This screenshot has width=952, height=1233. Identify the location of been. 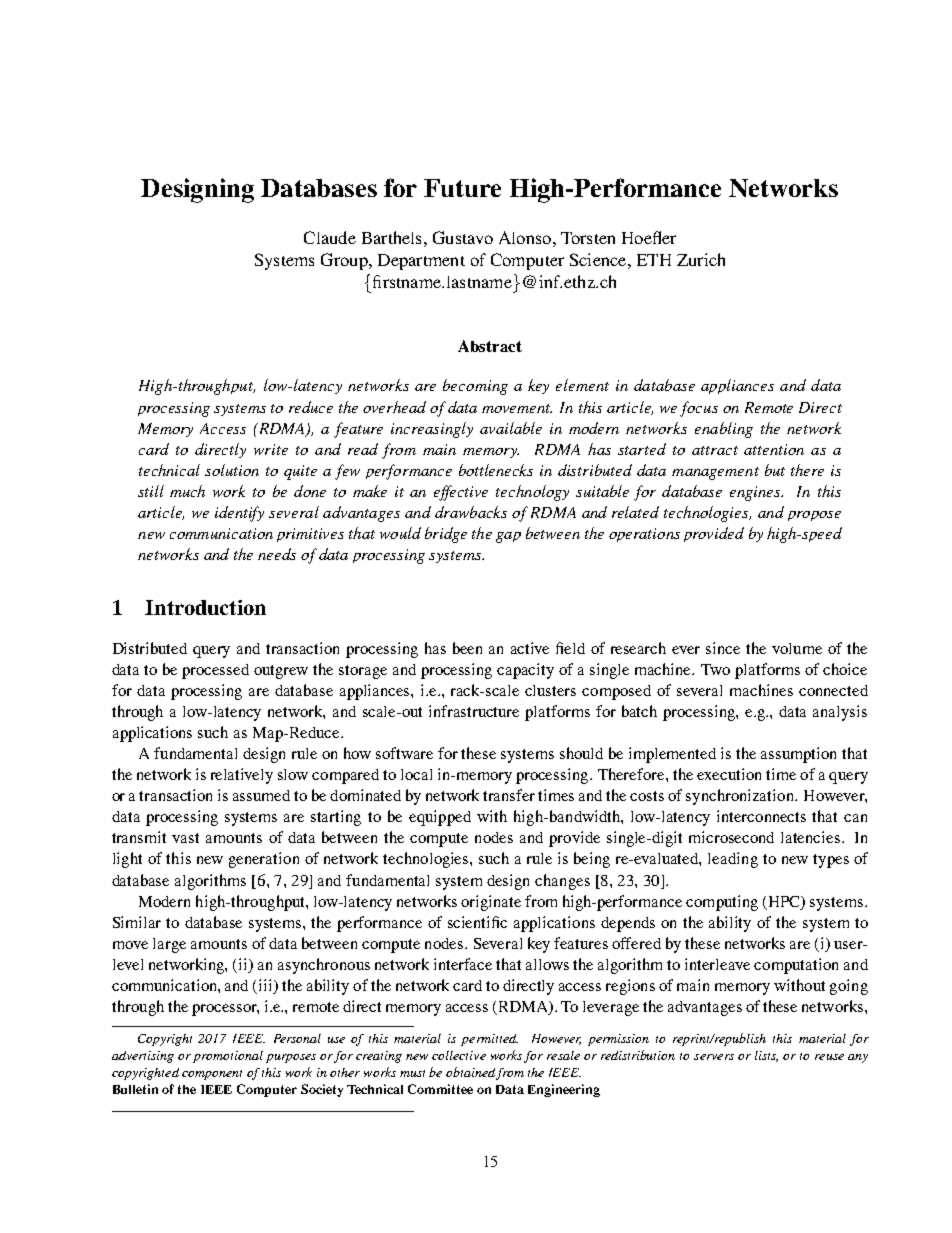
(467, 648).
